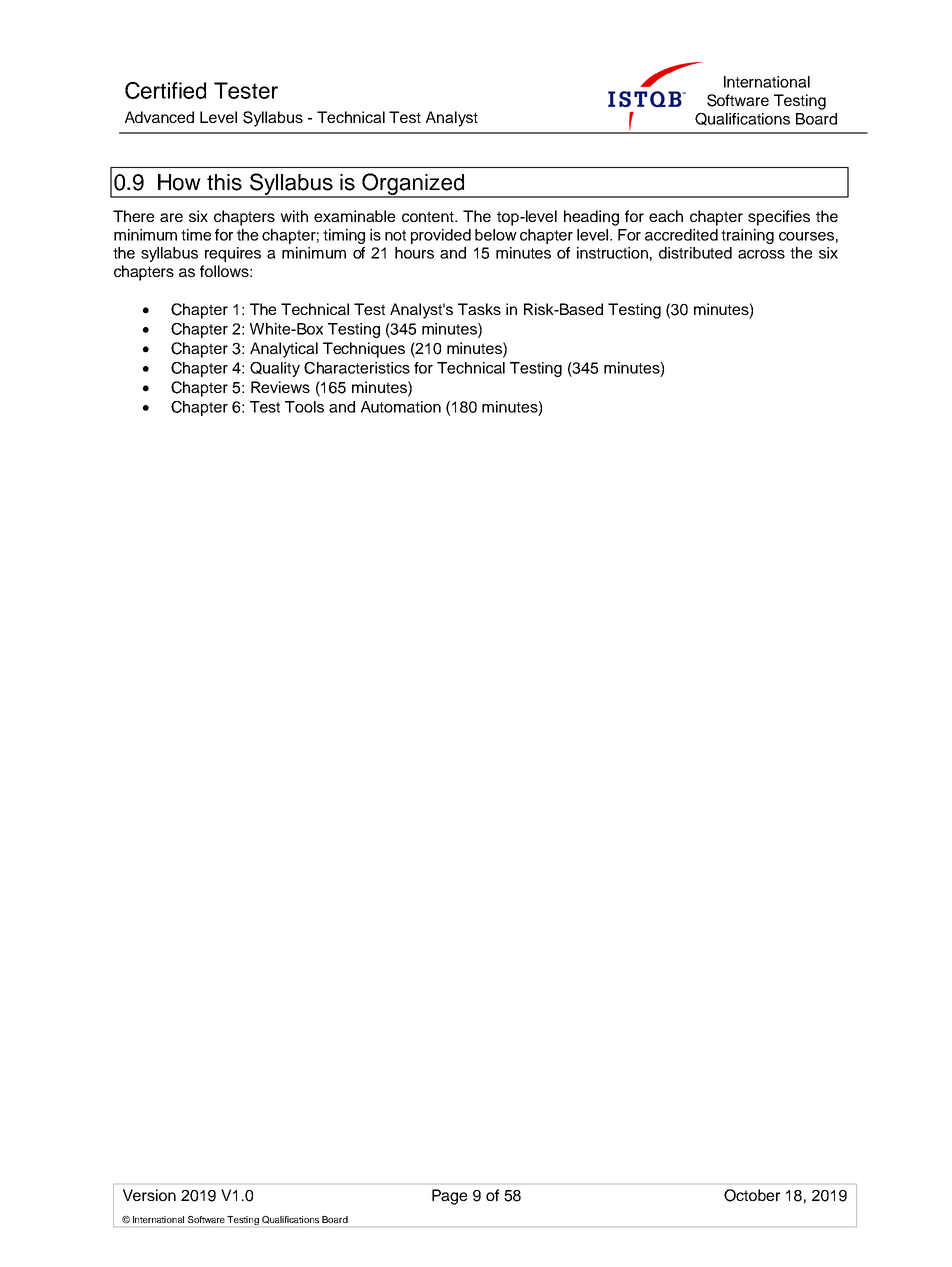 Image resolution: width=952 pixels, height=1267 pixels. Describe the element at coordinates (357, 368) in the screenshot. I see `Characteristics` at that location.
